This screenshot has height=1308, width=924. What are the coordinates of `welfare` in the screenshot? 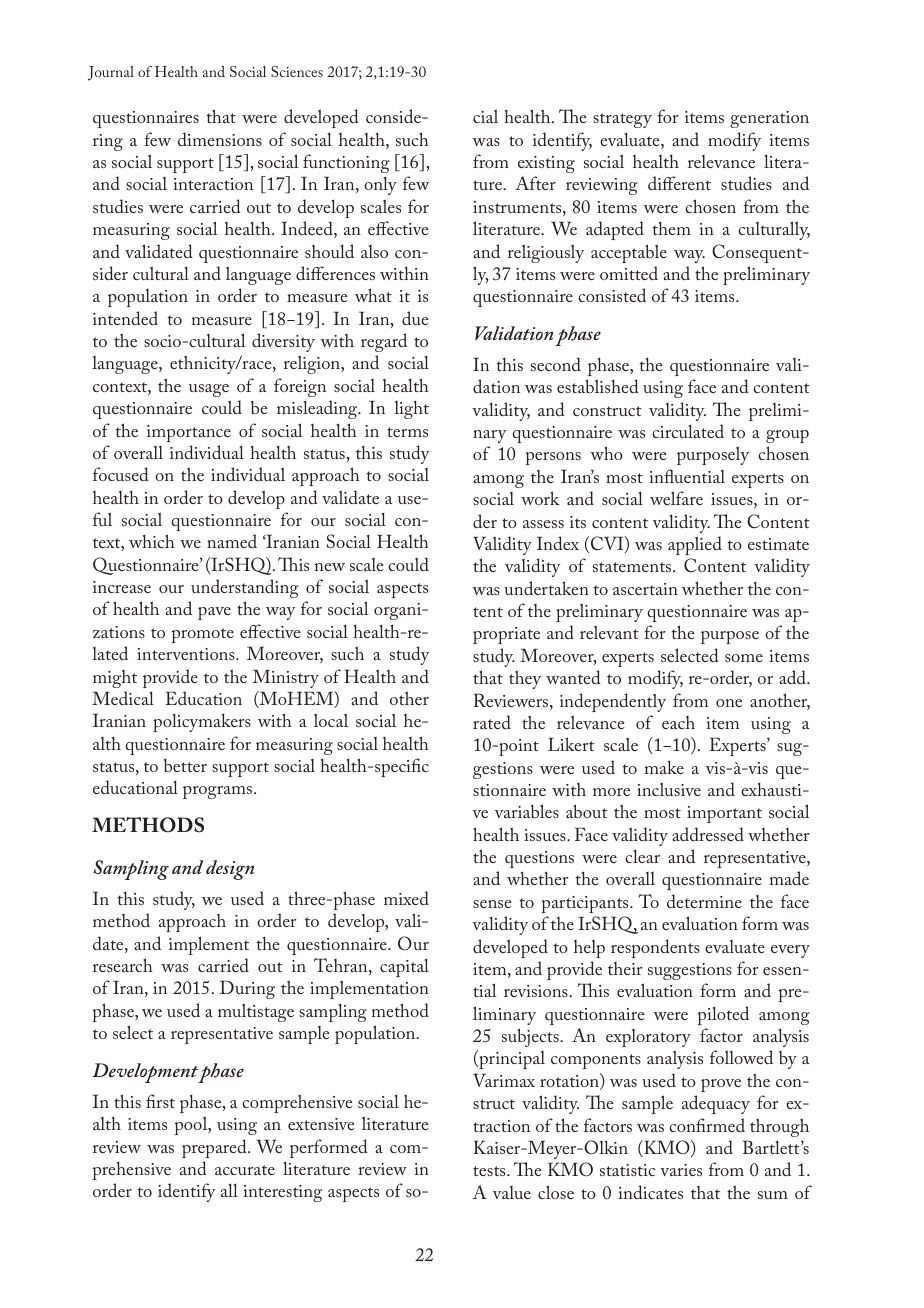 It's located at (676, 498).
